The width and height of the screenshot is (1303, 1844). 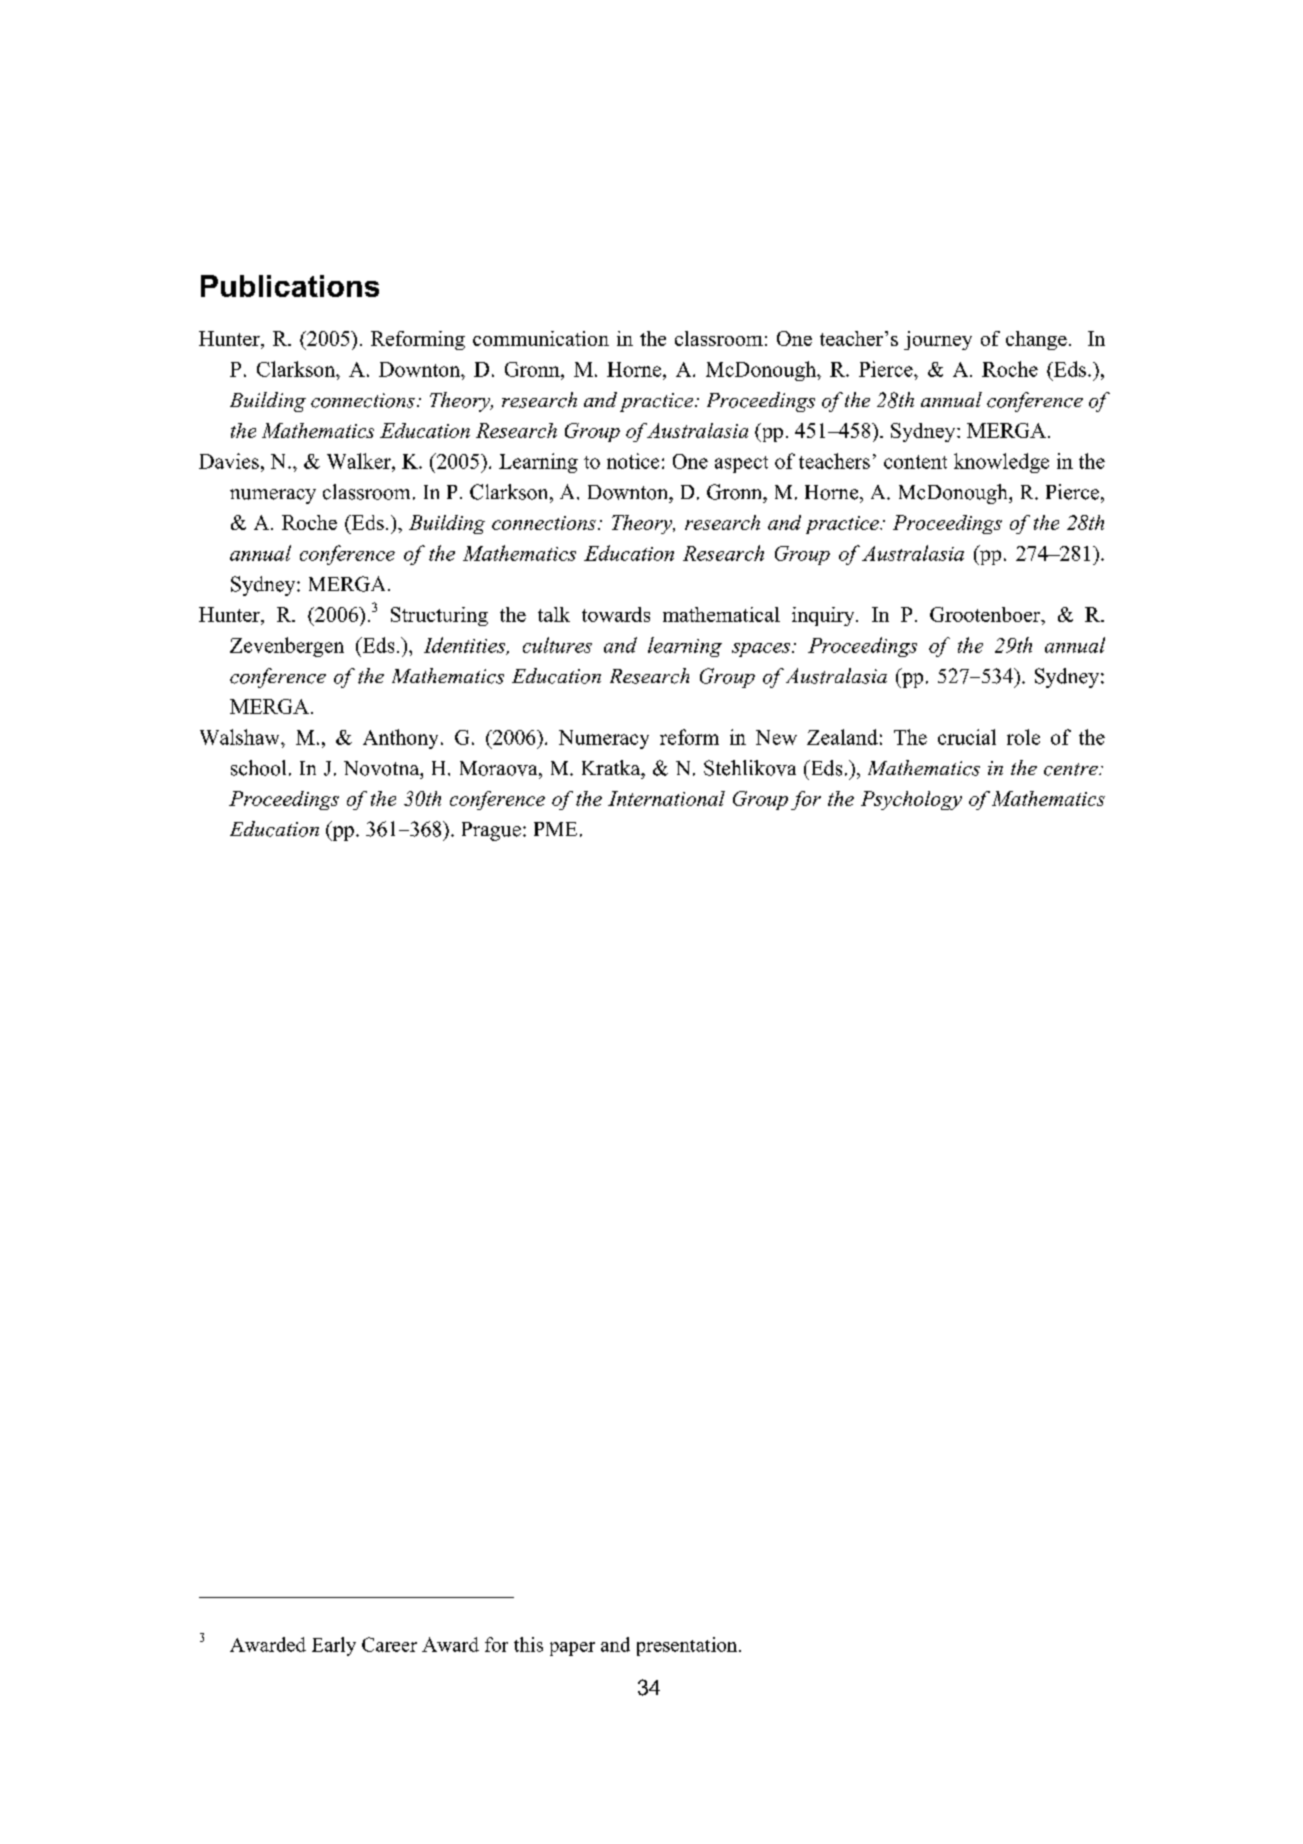 What do you see at coordinates (491, 831) in the screenshot?
I see `Prague` at bounding box center [491, 831].
